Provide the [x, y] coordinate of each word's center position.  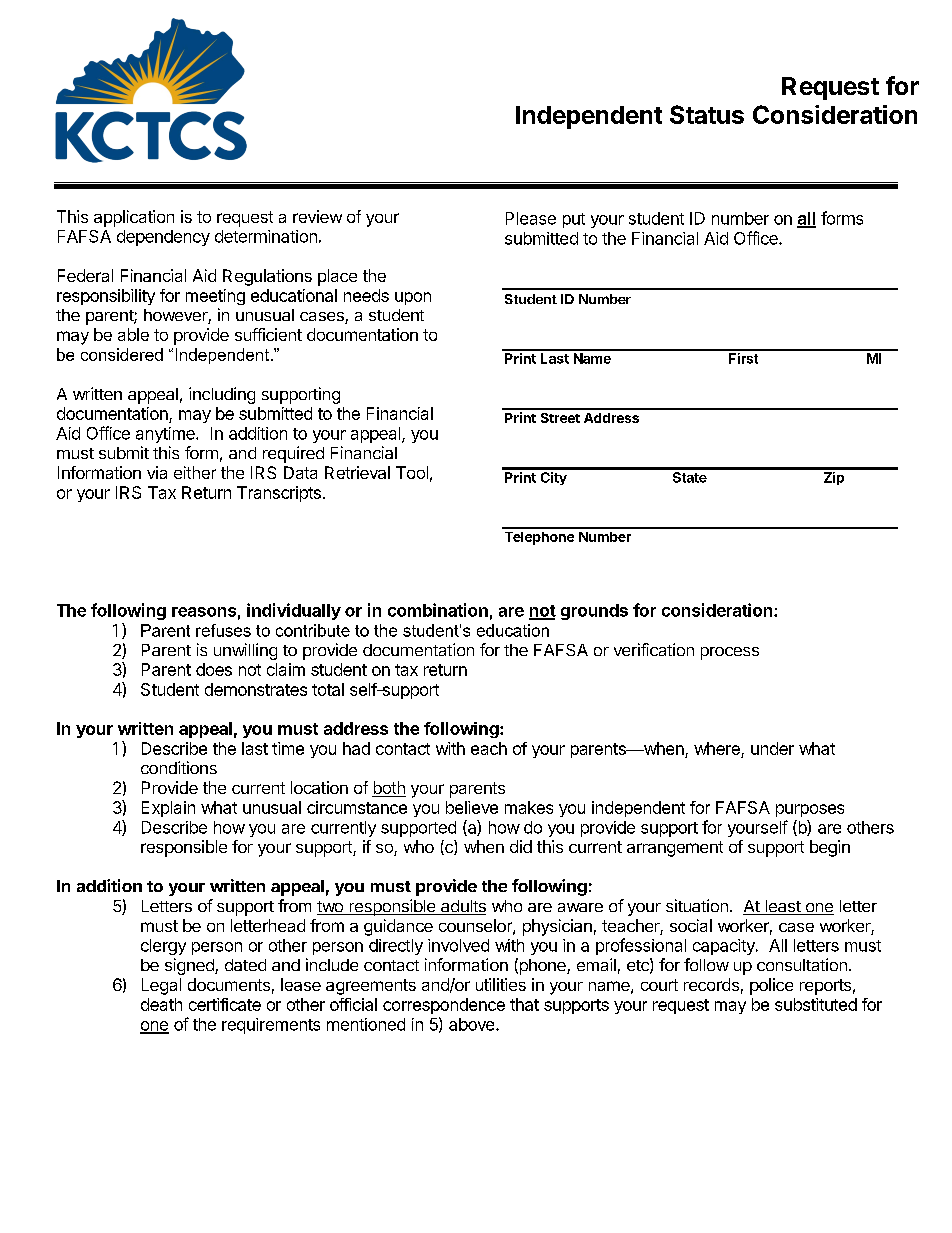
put [574, 220]
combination [438, 610]
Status [707, 114]
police [771, 986]
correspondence [444, 1006]
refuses [223, 630]
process [730, 653]
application [134, 218]
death [161, 1004]
